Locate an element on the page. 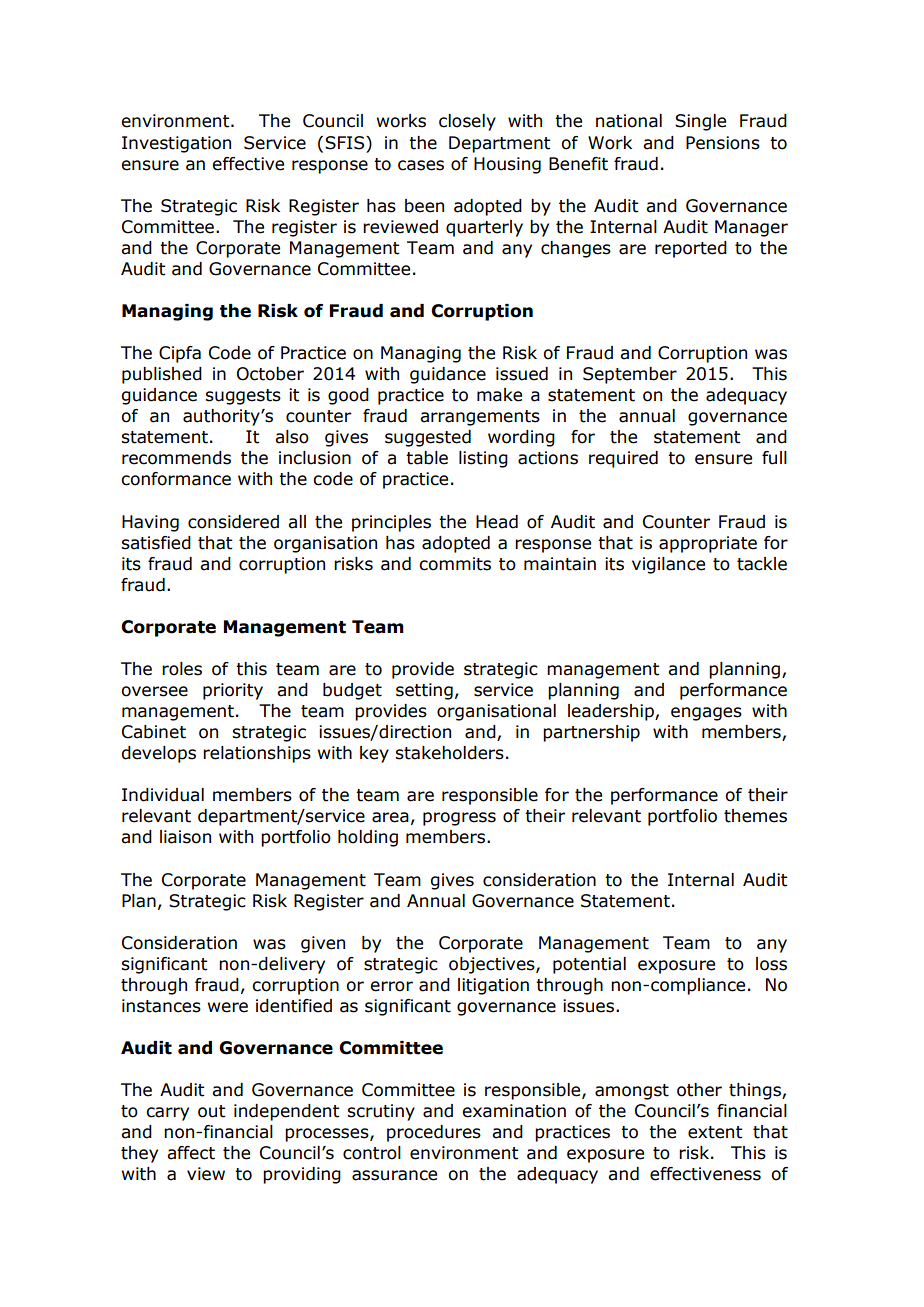 This page has width=924, height=1307. suggests is located at coordinates (243, 397).
